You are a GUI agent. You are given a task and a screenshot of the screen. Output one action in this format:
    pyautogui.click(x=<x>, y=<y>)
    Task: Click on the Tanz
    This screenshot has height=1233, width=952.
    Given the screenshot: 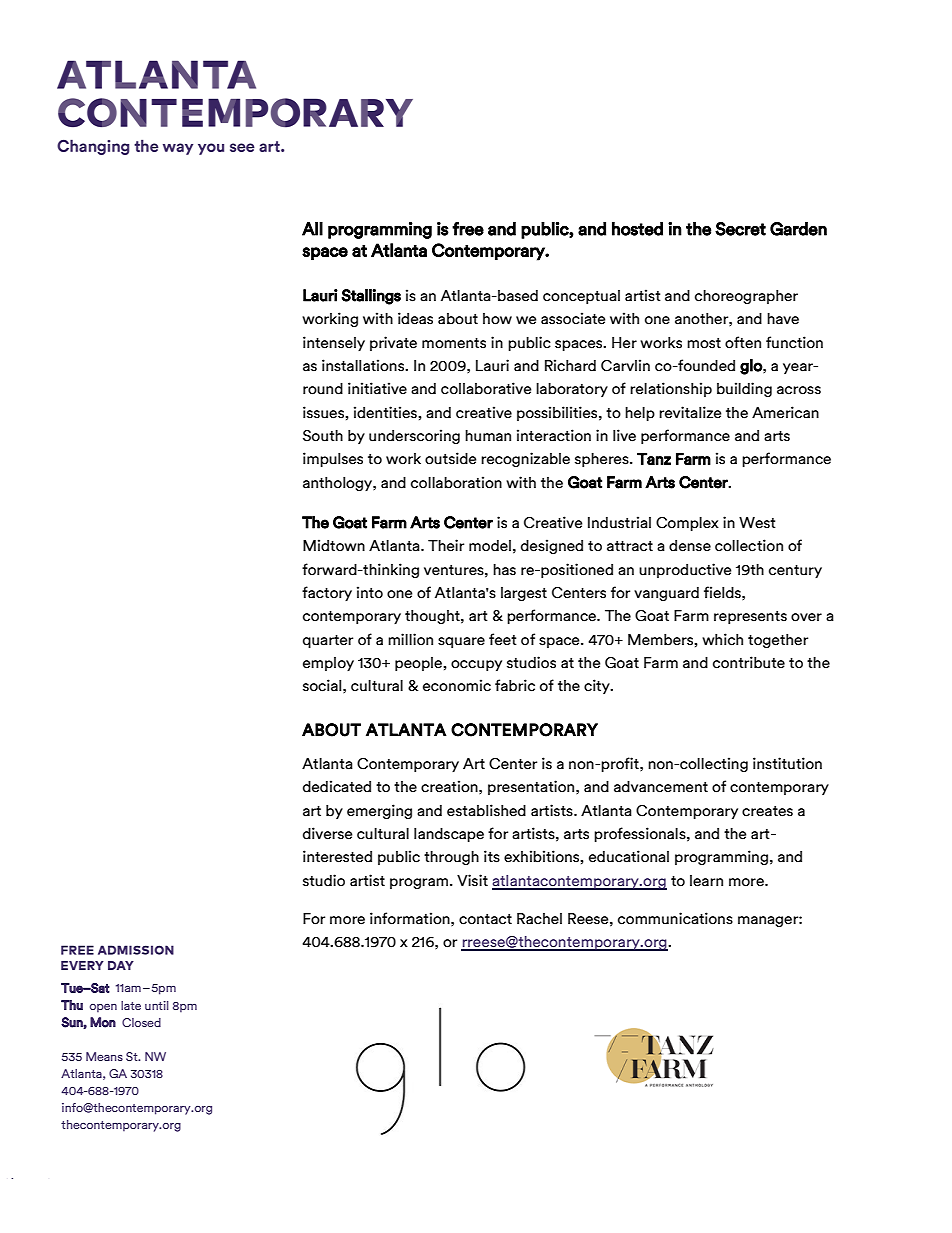 What is the action you would take?
    pyautogui.click(x=654, y=459)
